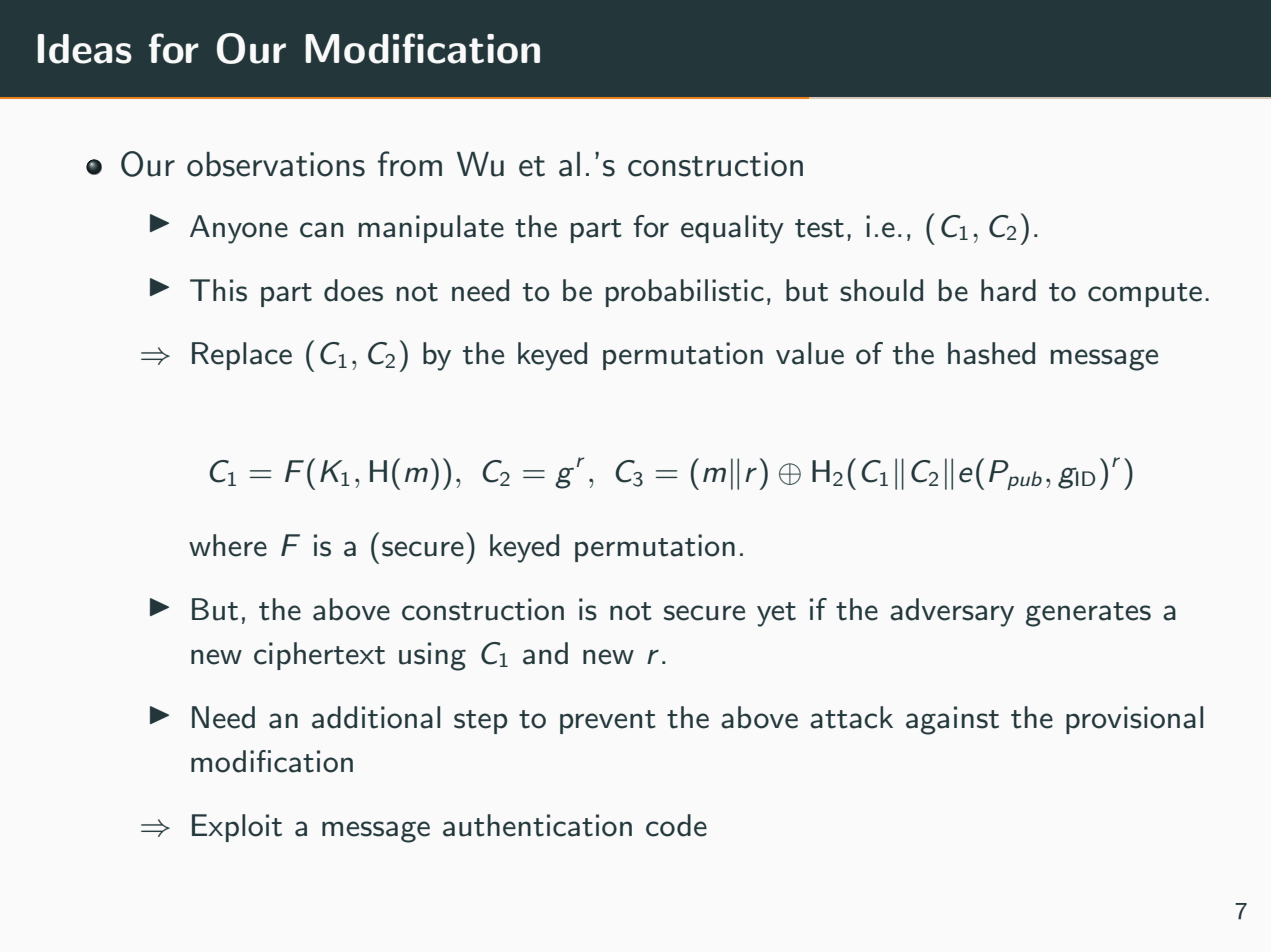  What do you see at coordinates (237, 828) in the screenshot?
I see `Exploit` at bounding box center [237, 828].
